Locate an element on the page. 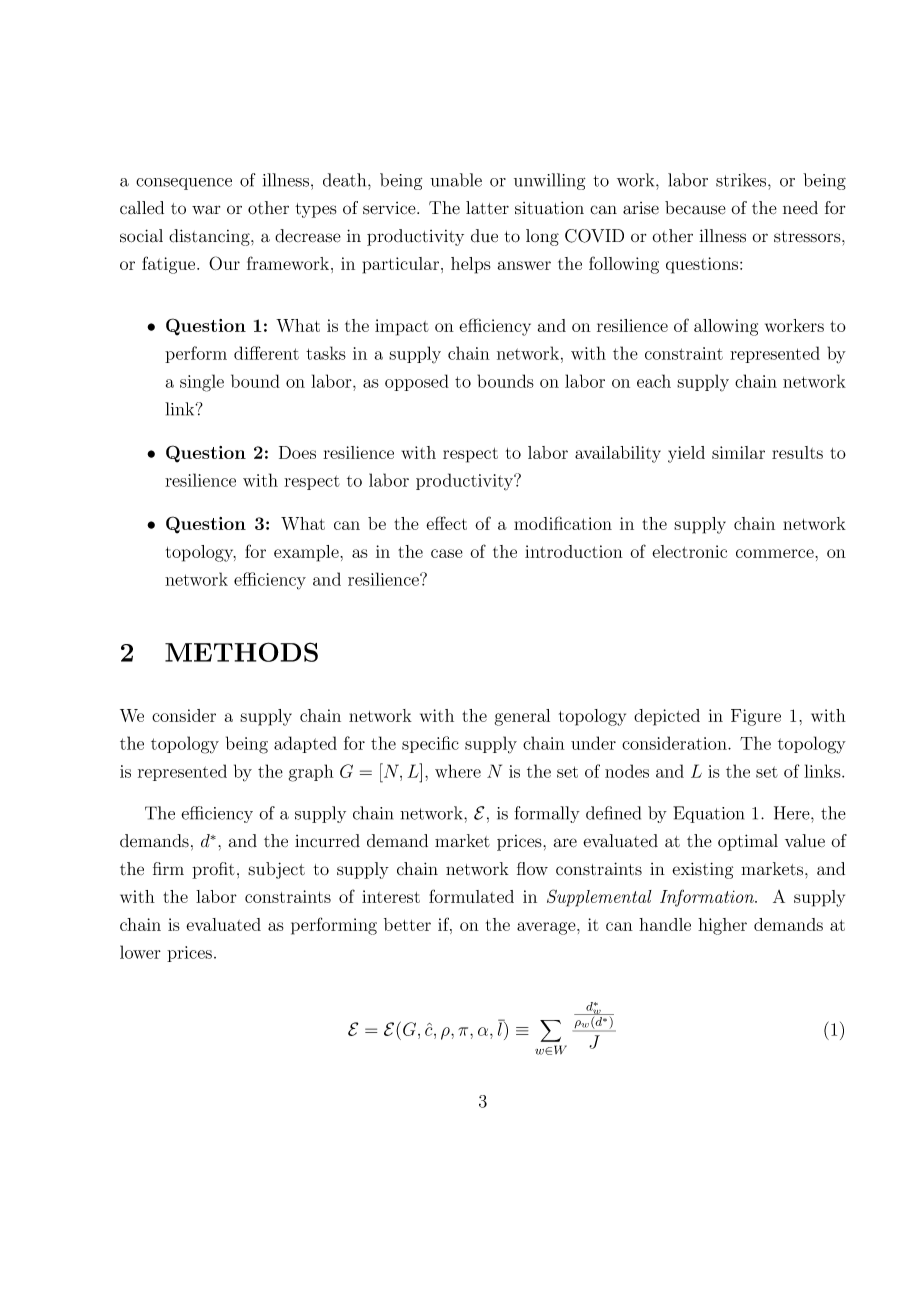 This page has height=1308, width=924. opposed is located at coordinates (417, 382).
